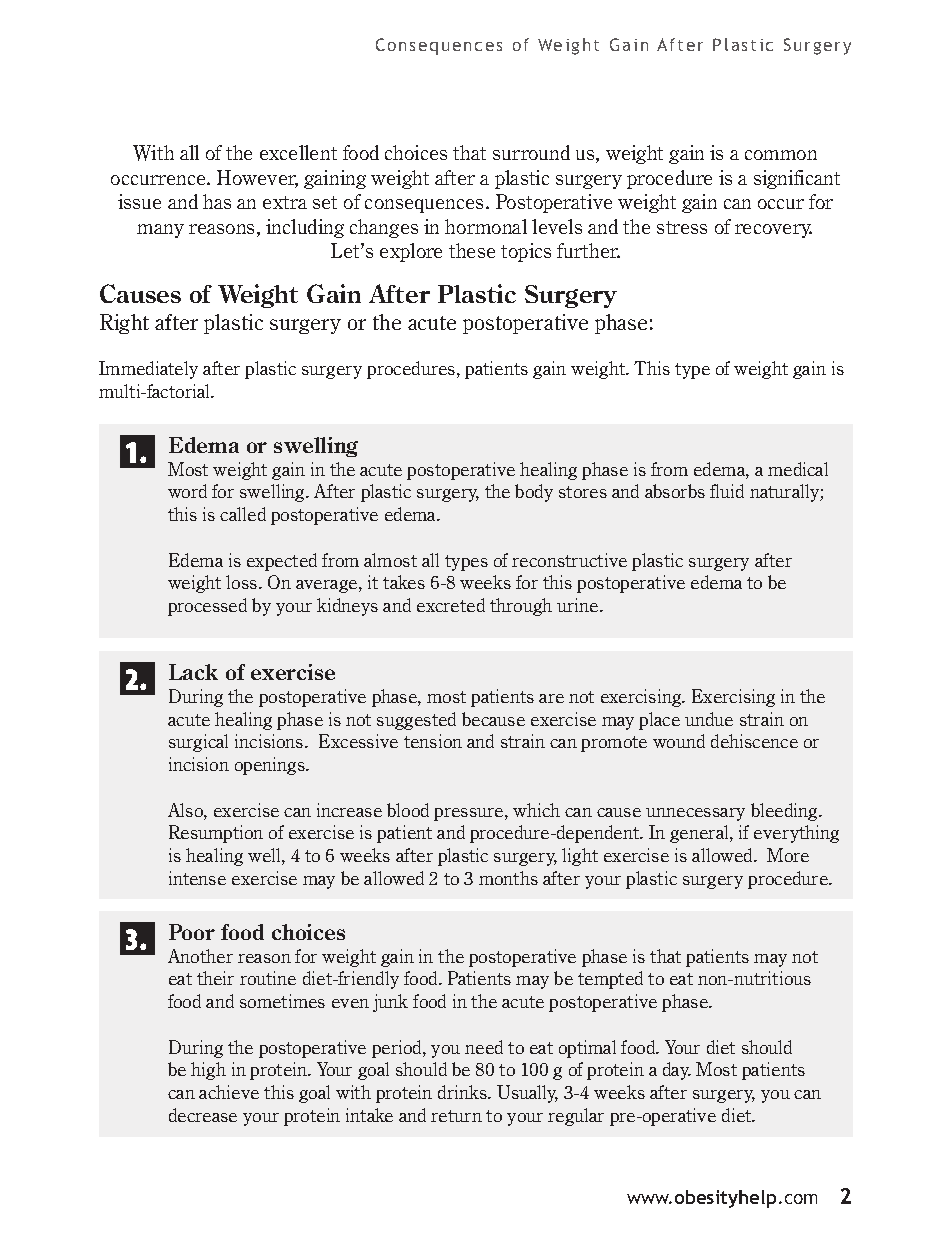 This page has width=952, height=1237. Describe the element at coordinates (677, 1071) in the page. I see `day` at that location.
